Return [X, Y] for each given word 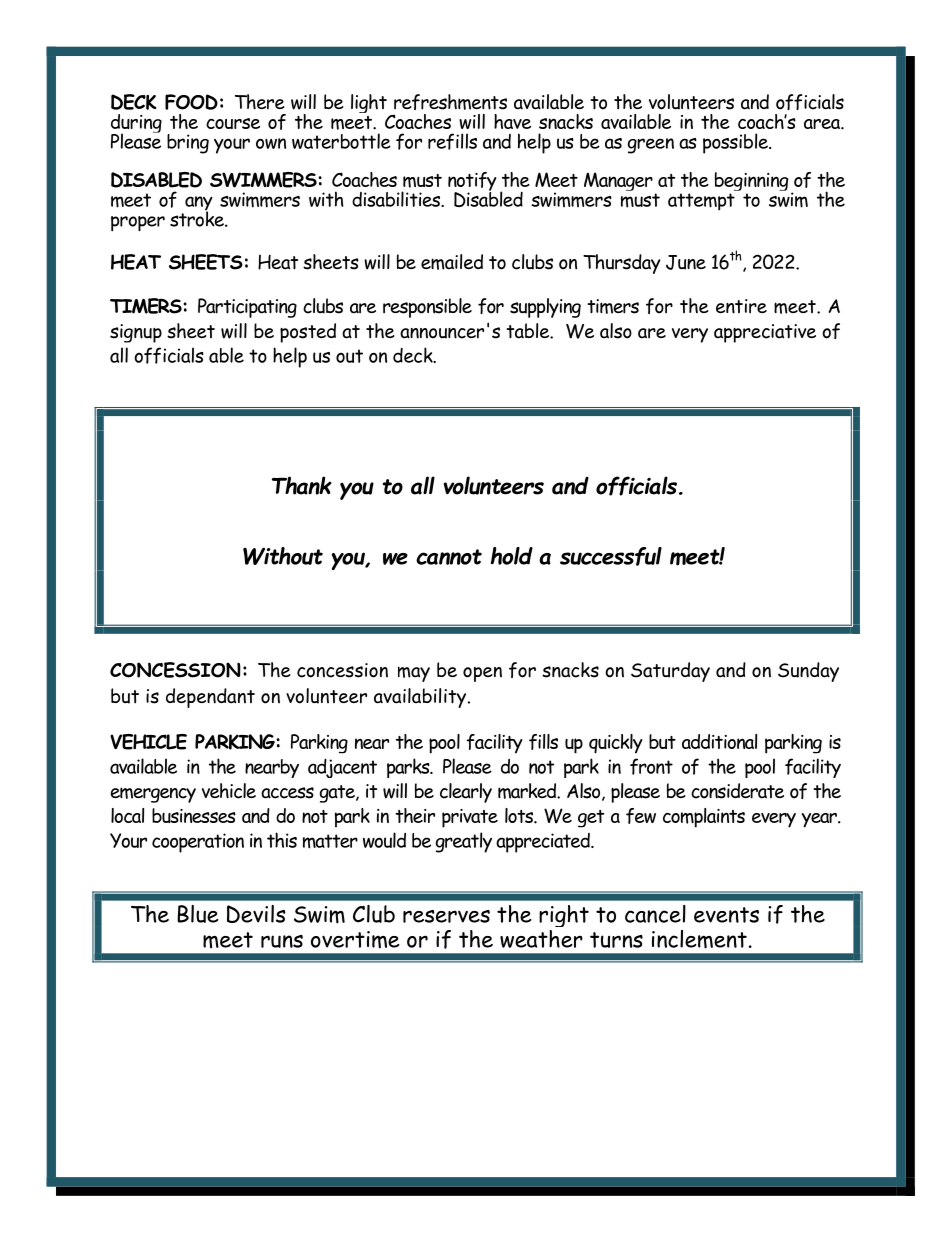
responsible [427, 308]
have [512, 121]
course [233, 123]
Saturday [670, 672]
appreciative [765, 333]
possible [736, 143]
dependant [210, 698]
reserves [446, 916]
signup [136, 333]
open [482, 674]
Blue [198, 914]
